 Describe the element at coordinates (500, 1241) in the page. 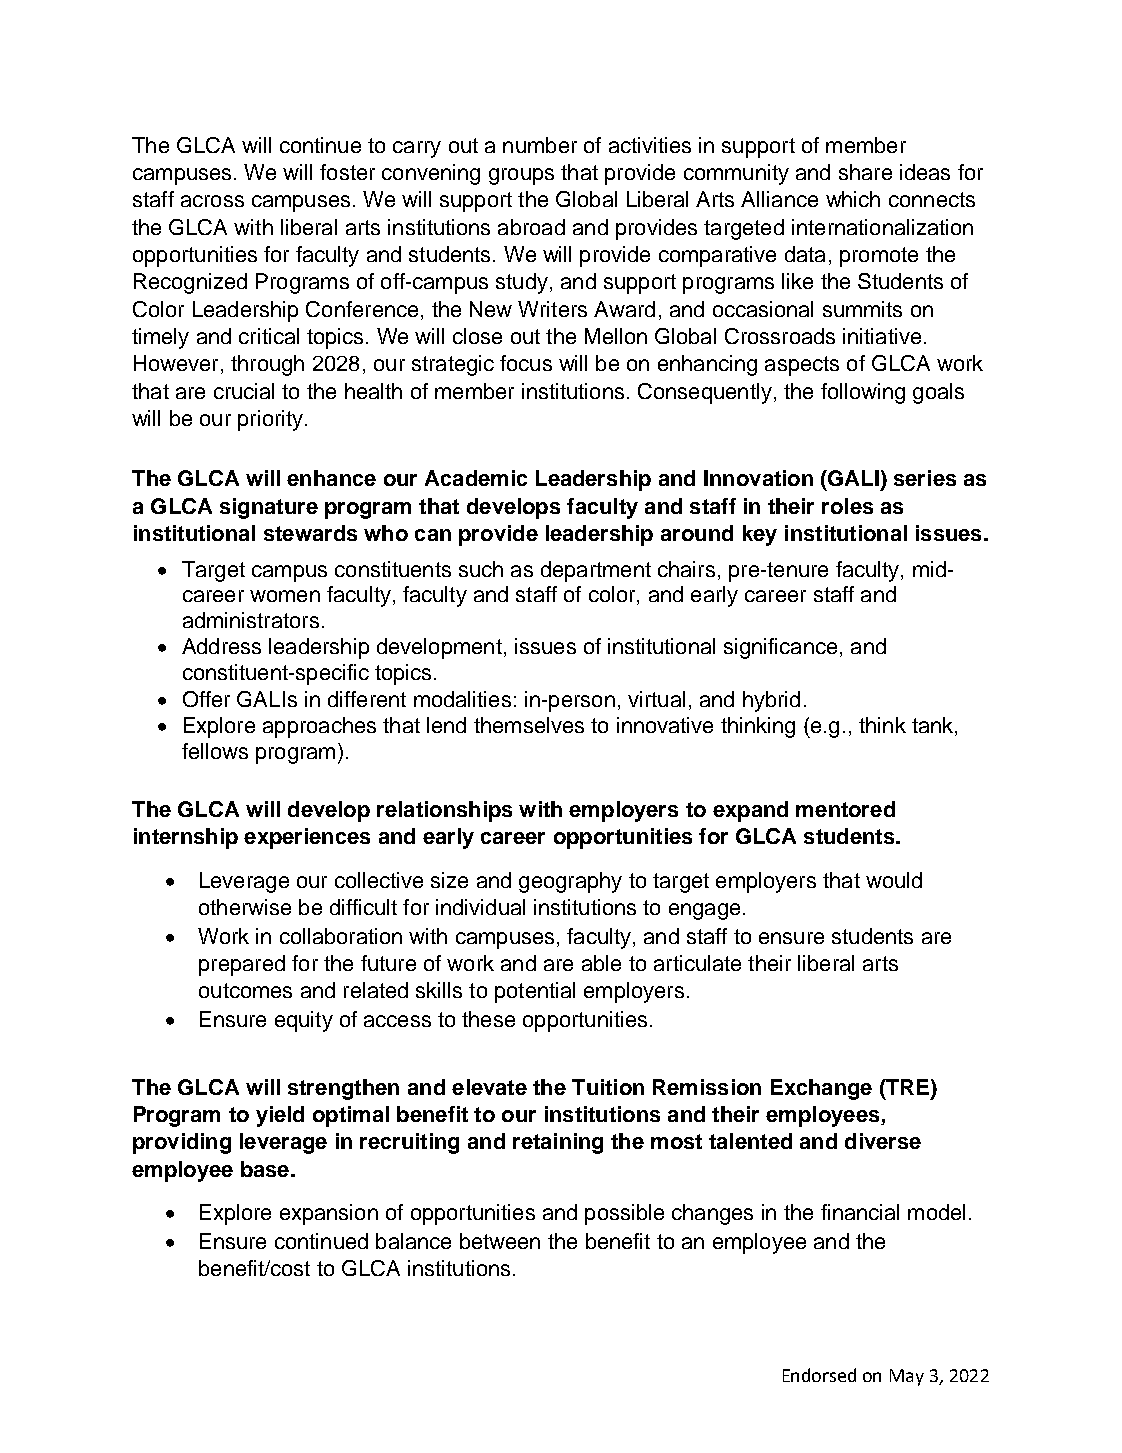

I see `between` at that location.
